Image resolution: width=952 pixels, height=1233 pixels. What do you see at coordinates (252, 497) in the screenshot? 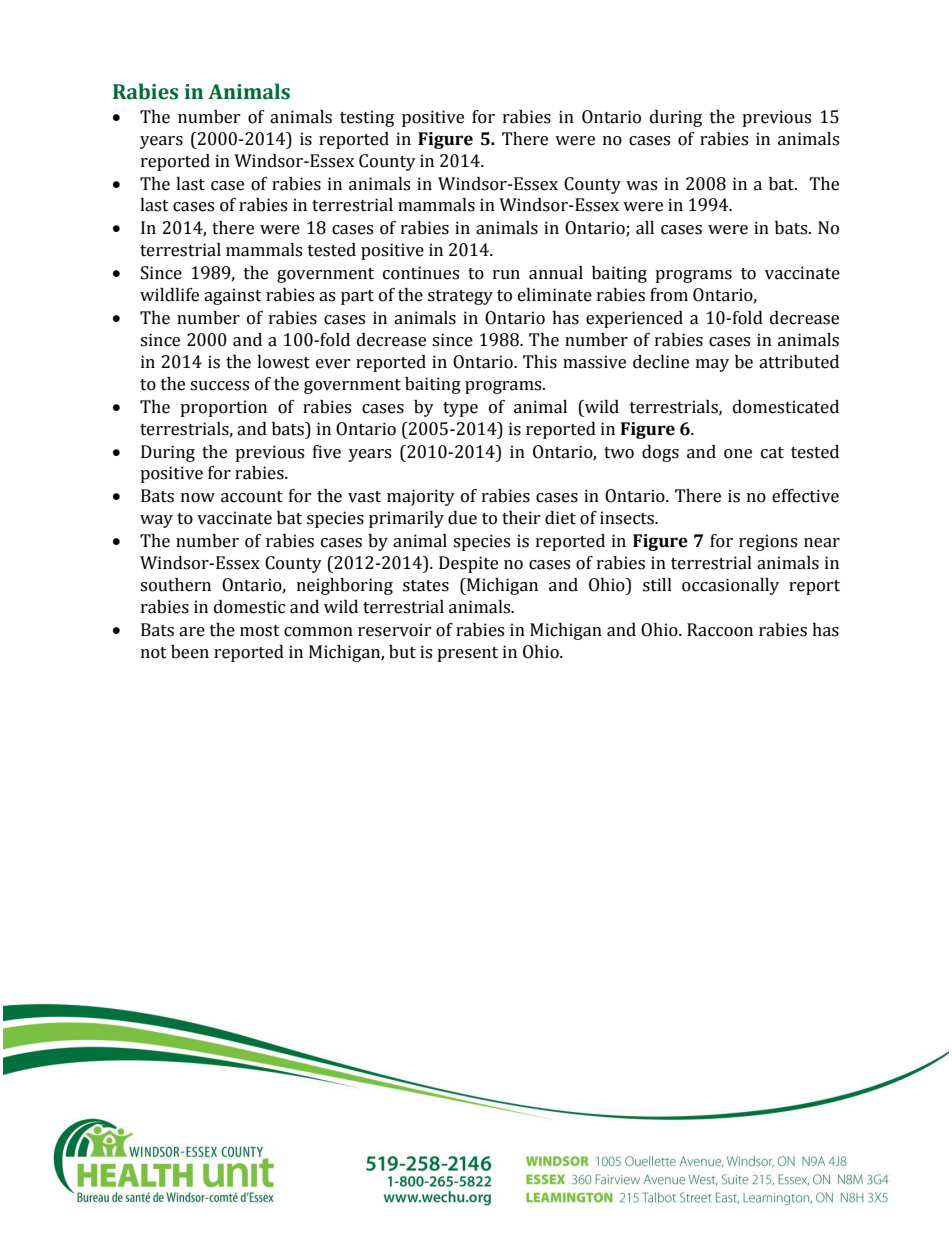
I see `account` at bounding box center [252, 497].
